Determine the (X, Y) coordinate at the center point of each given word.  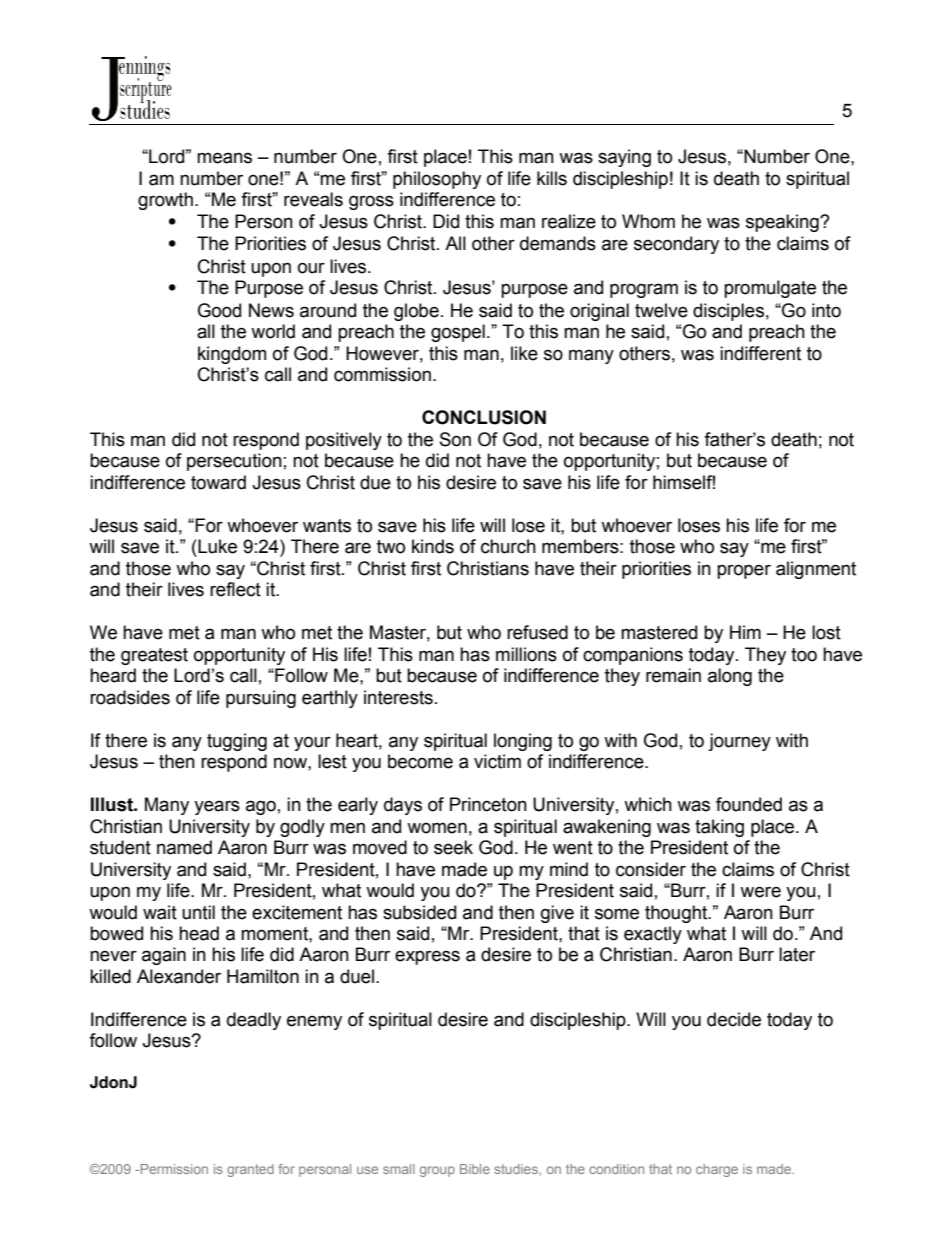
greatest (154, 656)
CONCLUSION (484, 417)
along (730, 677)
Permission (173, 1169)
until (198, 912)
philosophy (437, 180)
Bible (475, 1169)
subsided (419, 912)
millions (526, 654)
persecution (234, 462)
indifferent (760, 353)
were (760, 892)
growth (165, 201)
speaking (783, 223)
